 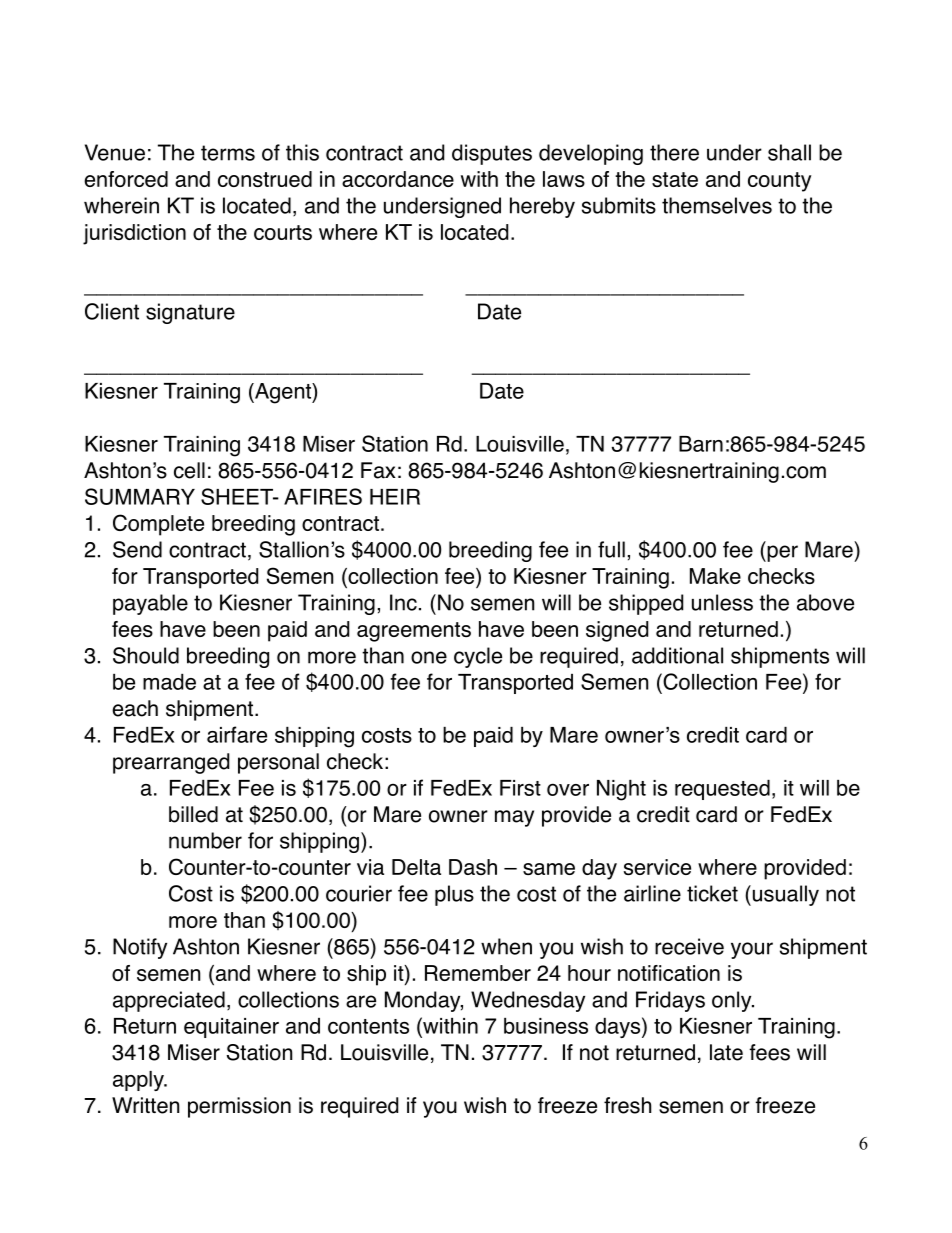 I want to click on county, so click(x=779, y=182).
